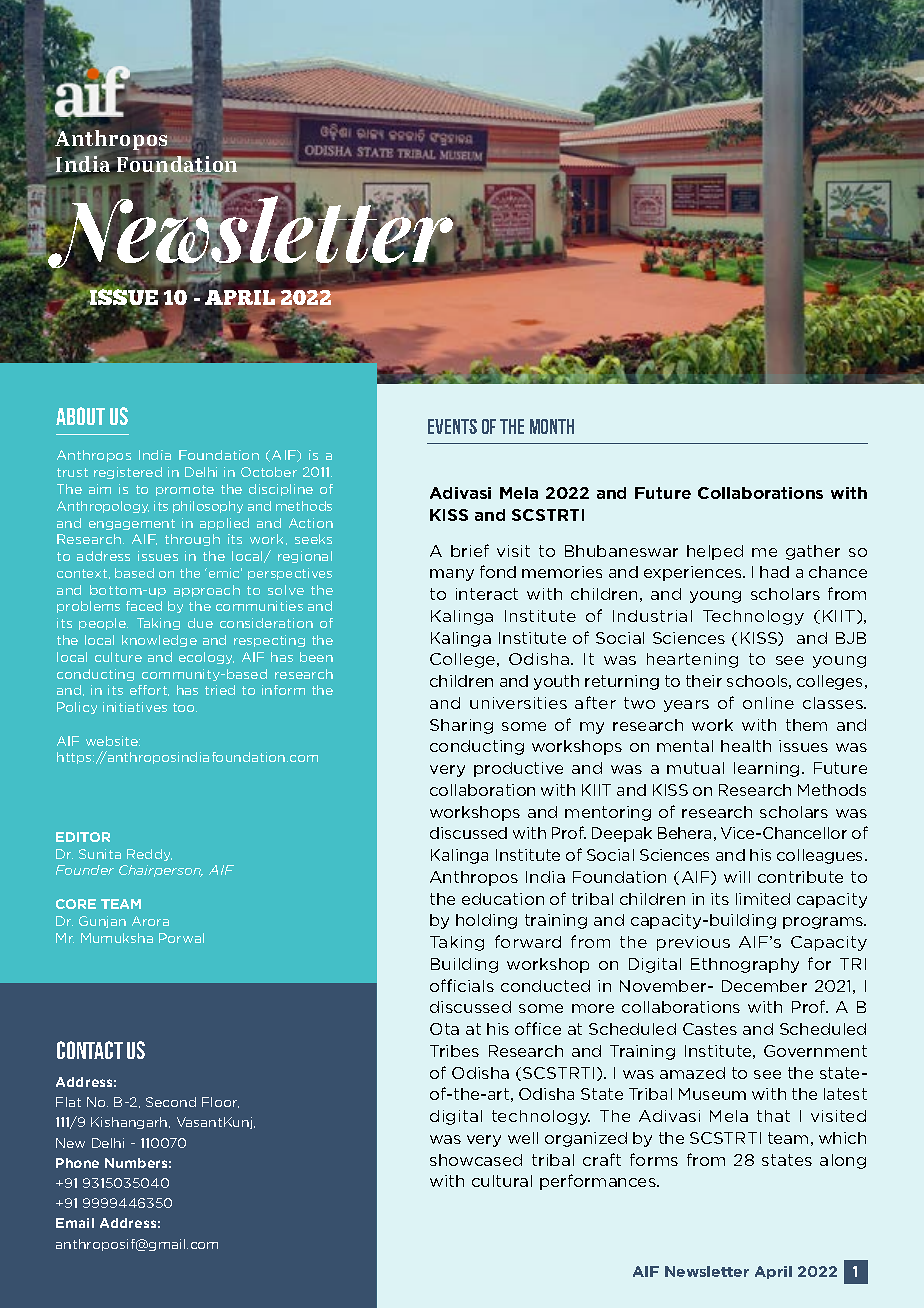  Describe the element at coordinates (552, 426) in the screenshot. I see `MONTH` at that location.
